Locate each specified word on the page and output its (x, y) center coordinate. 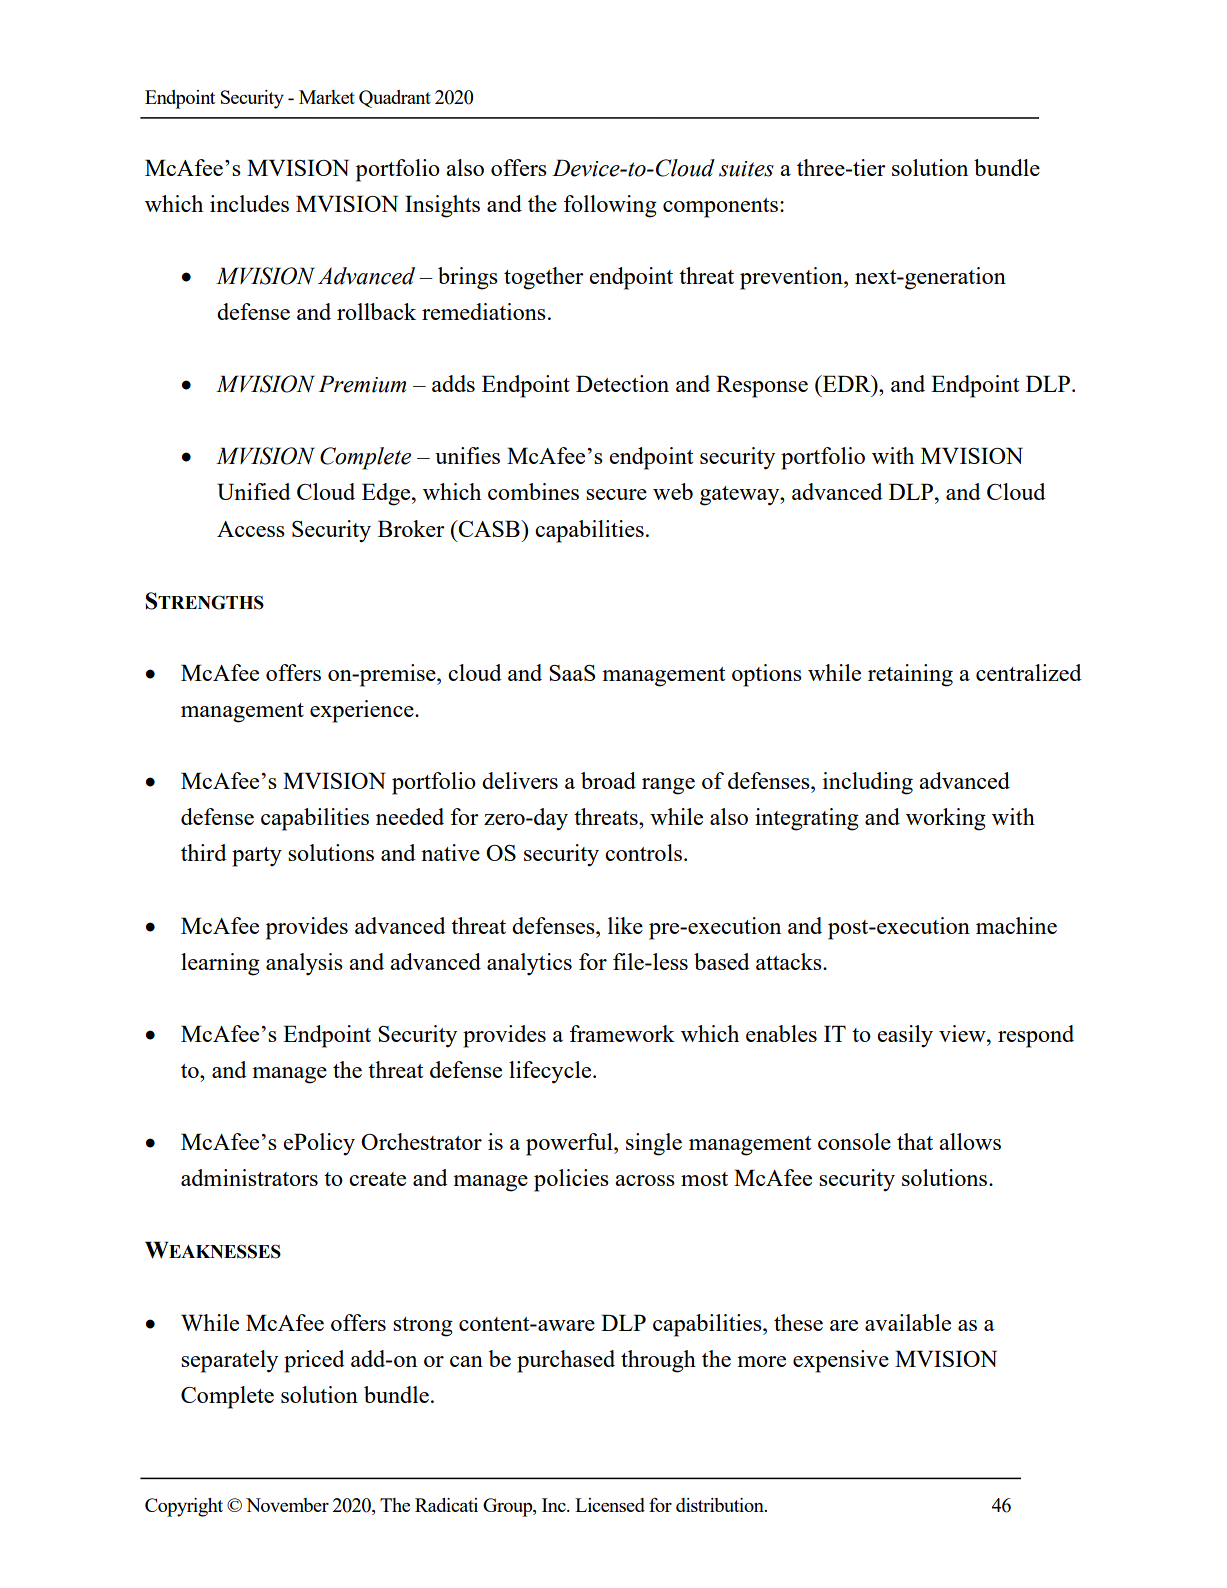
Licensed (610, 1505)
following (610, 206)
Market (327, 97)
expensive (841, 1361)
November (287, 1505)
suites (746, 169)
